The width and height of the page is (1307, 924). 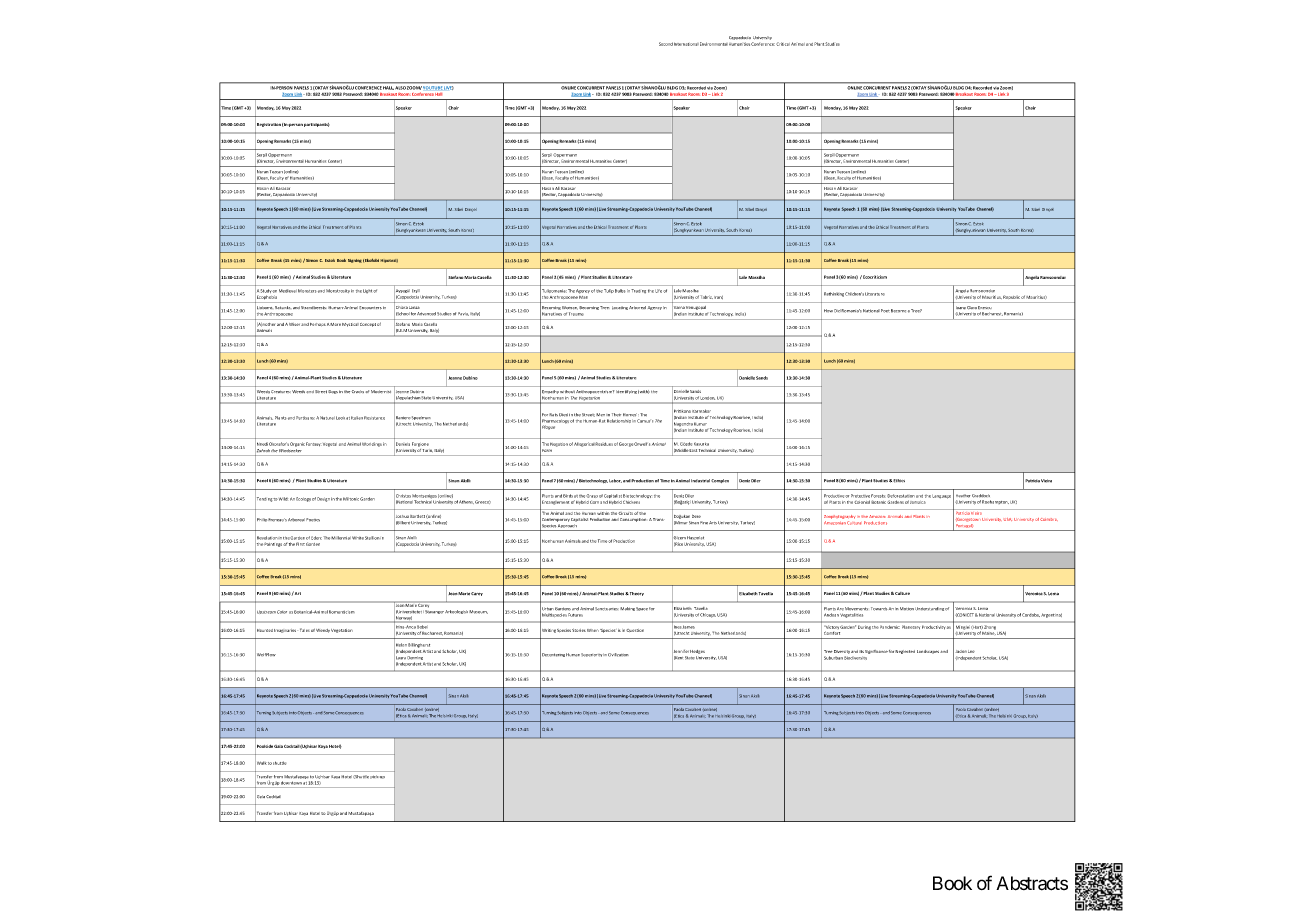 What do you see at coordinates (631, 415) in the page?
I see `Homes` at bounding box center [631, 415].
